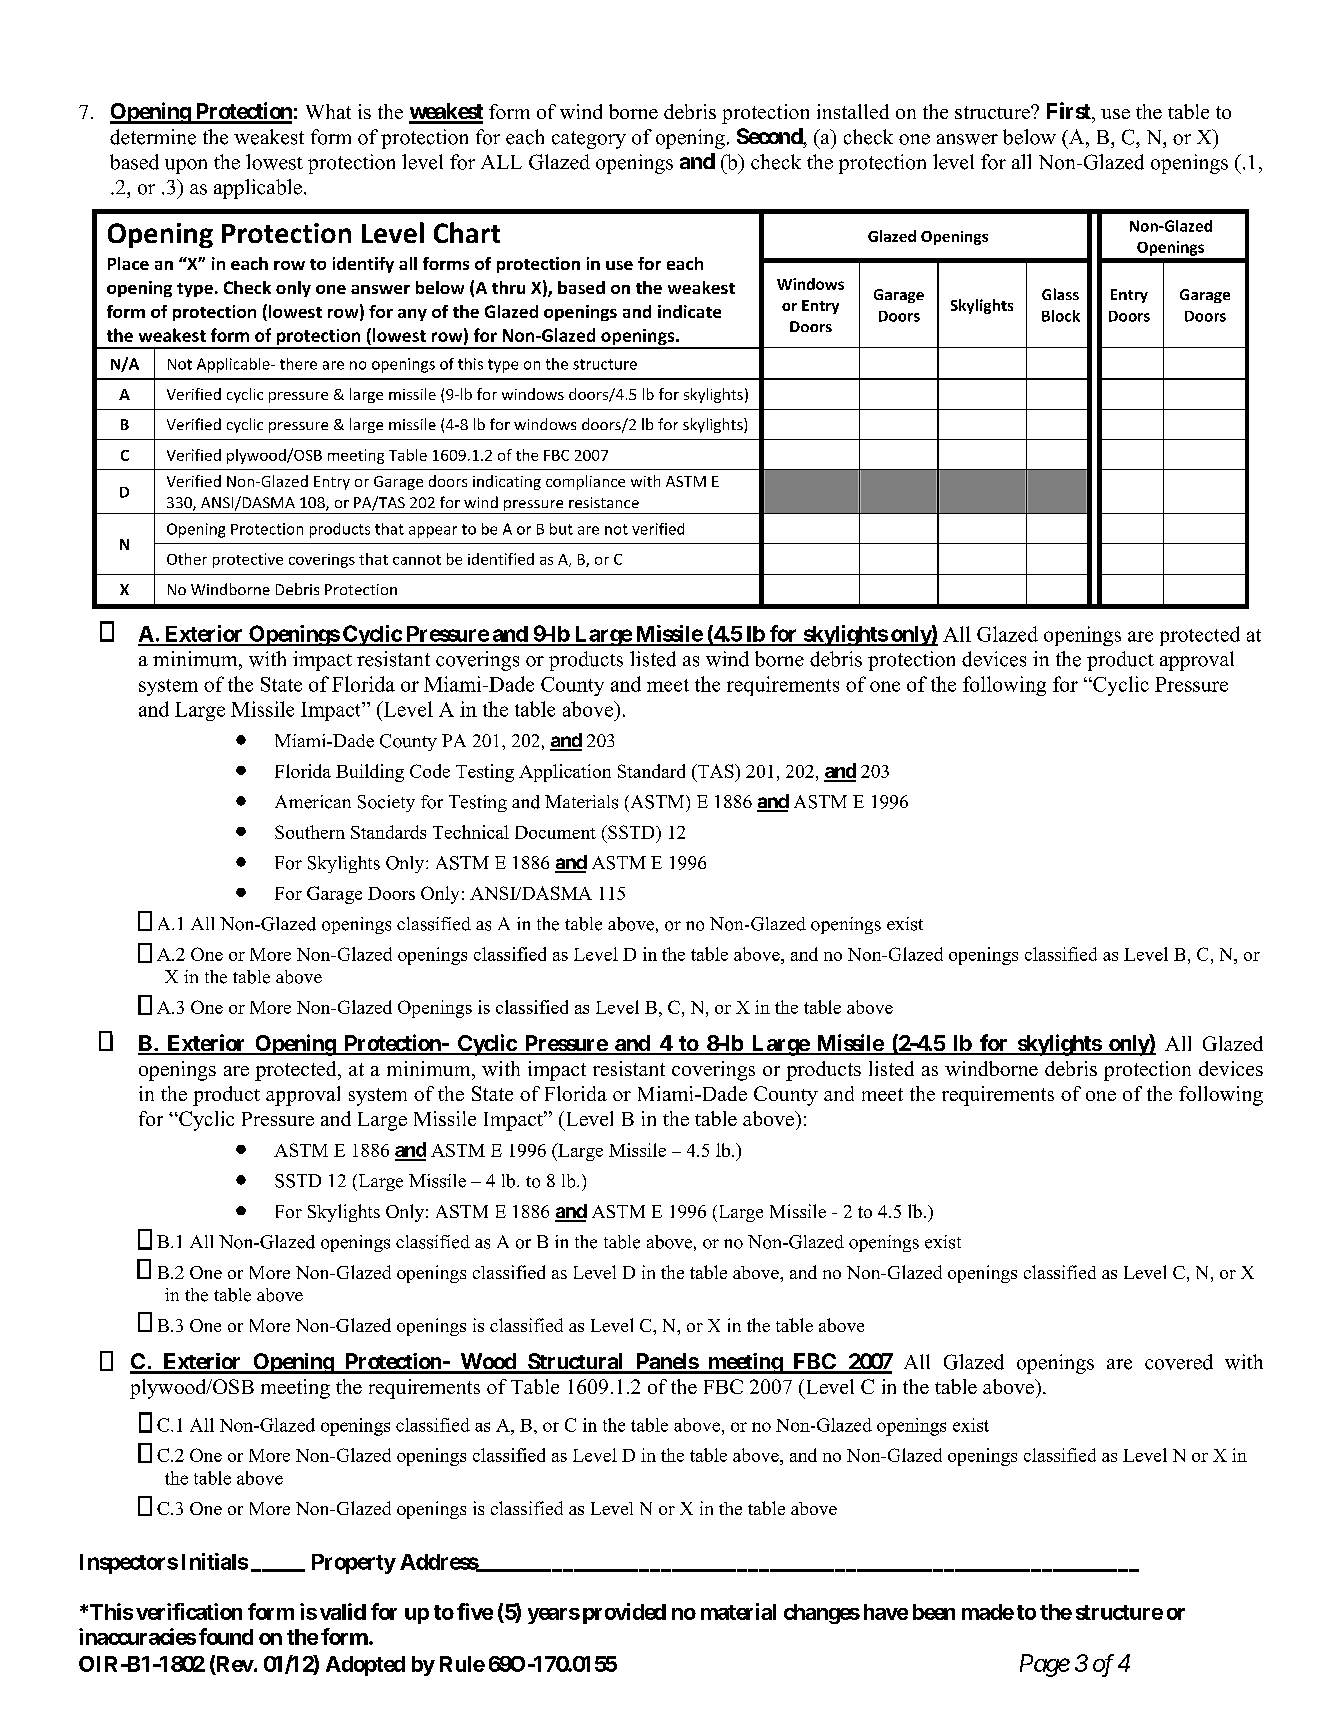  What do you see at coordinates (624, 1613) in the document?
I see `provided` at bounding box center [624, 1613].
